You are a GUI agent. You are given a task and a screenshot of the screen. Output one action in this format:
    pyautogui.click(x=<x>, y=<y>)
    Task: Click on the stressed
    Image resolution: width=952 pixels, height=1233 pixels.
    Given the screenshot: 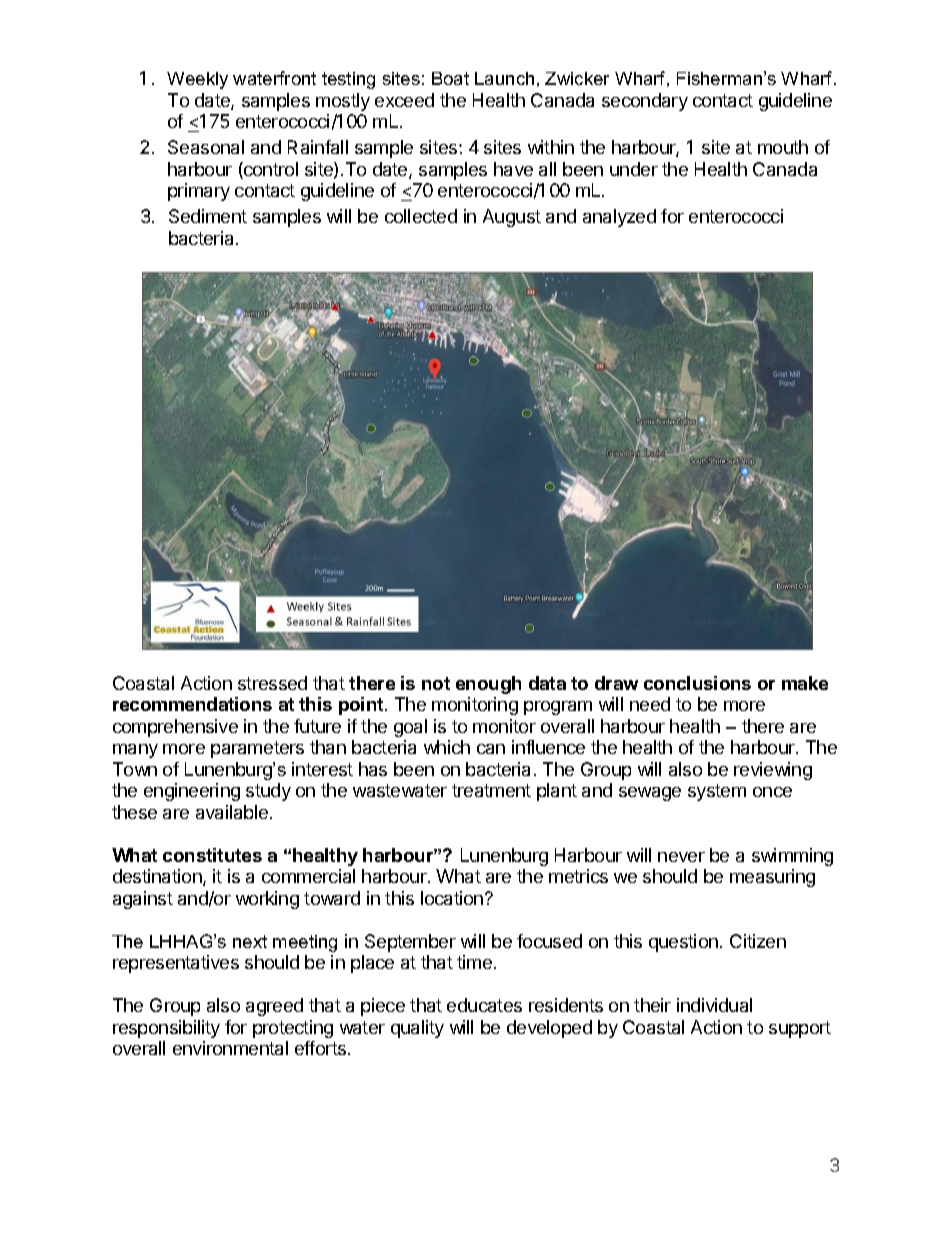 What is the action you would take?
    pyautogui.click(x=272, y=683)
